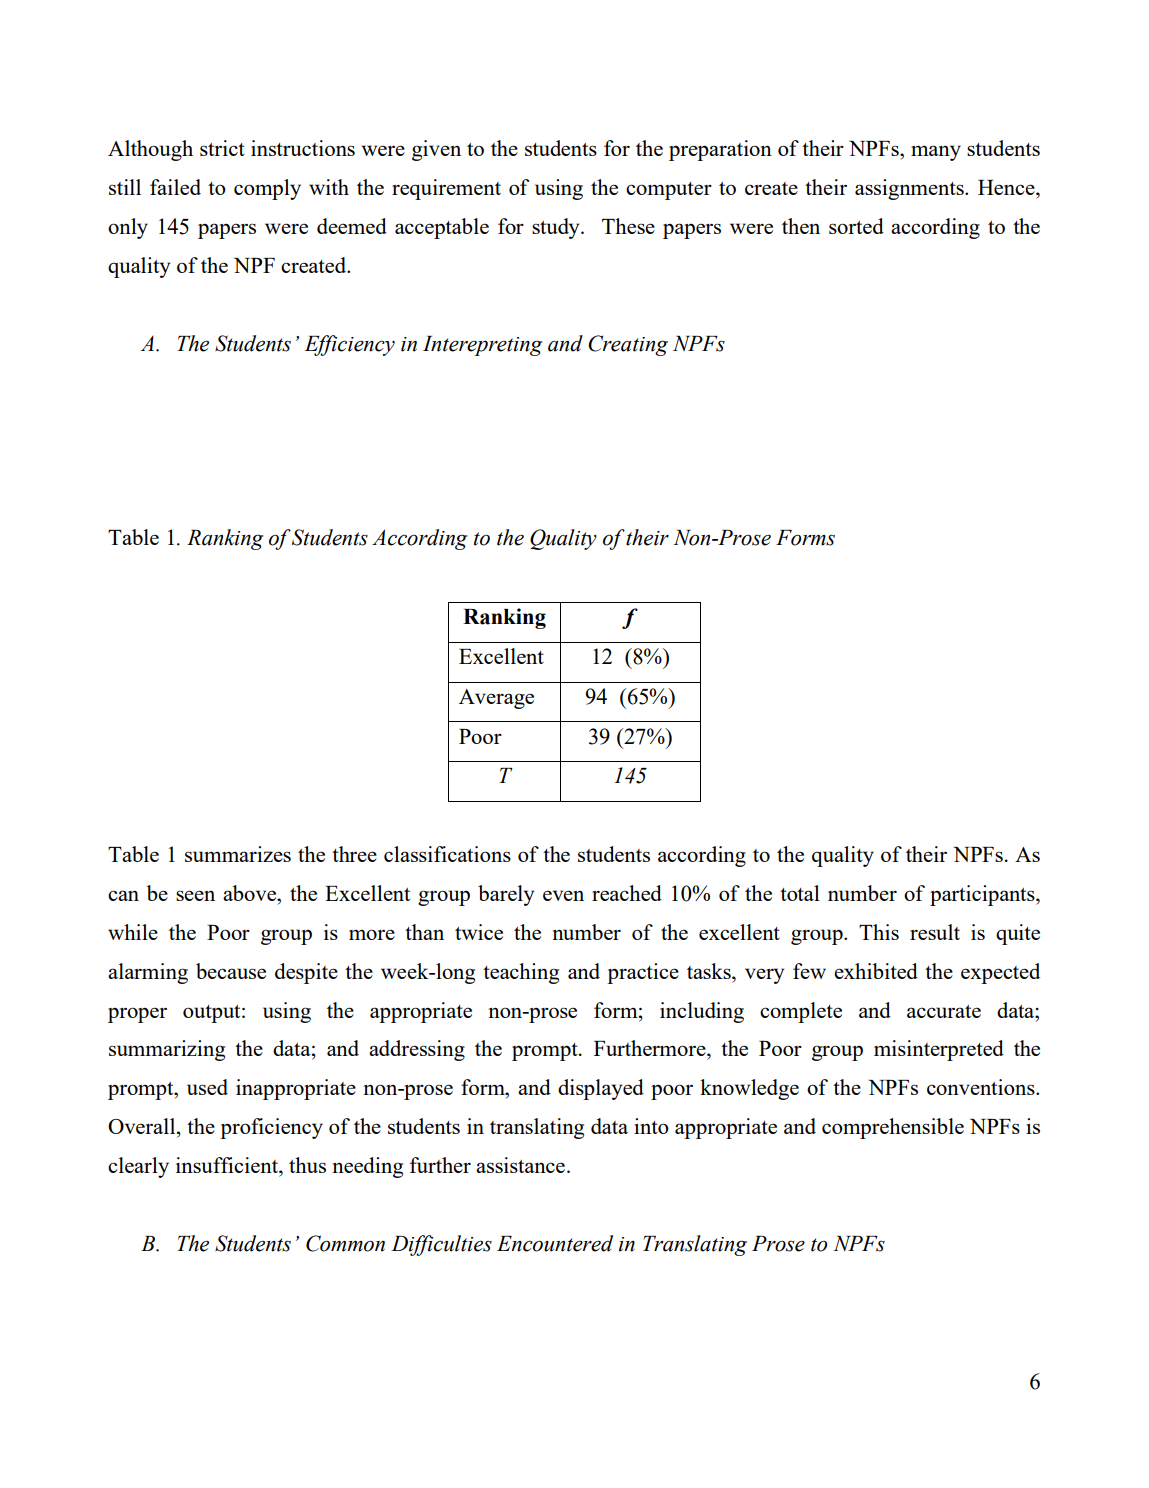  I want to click on summarizes, so click(238, 854).
